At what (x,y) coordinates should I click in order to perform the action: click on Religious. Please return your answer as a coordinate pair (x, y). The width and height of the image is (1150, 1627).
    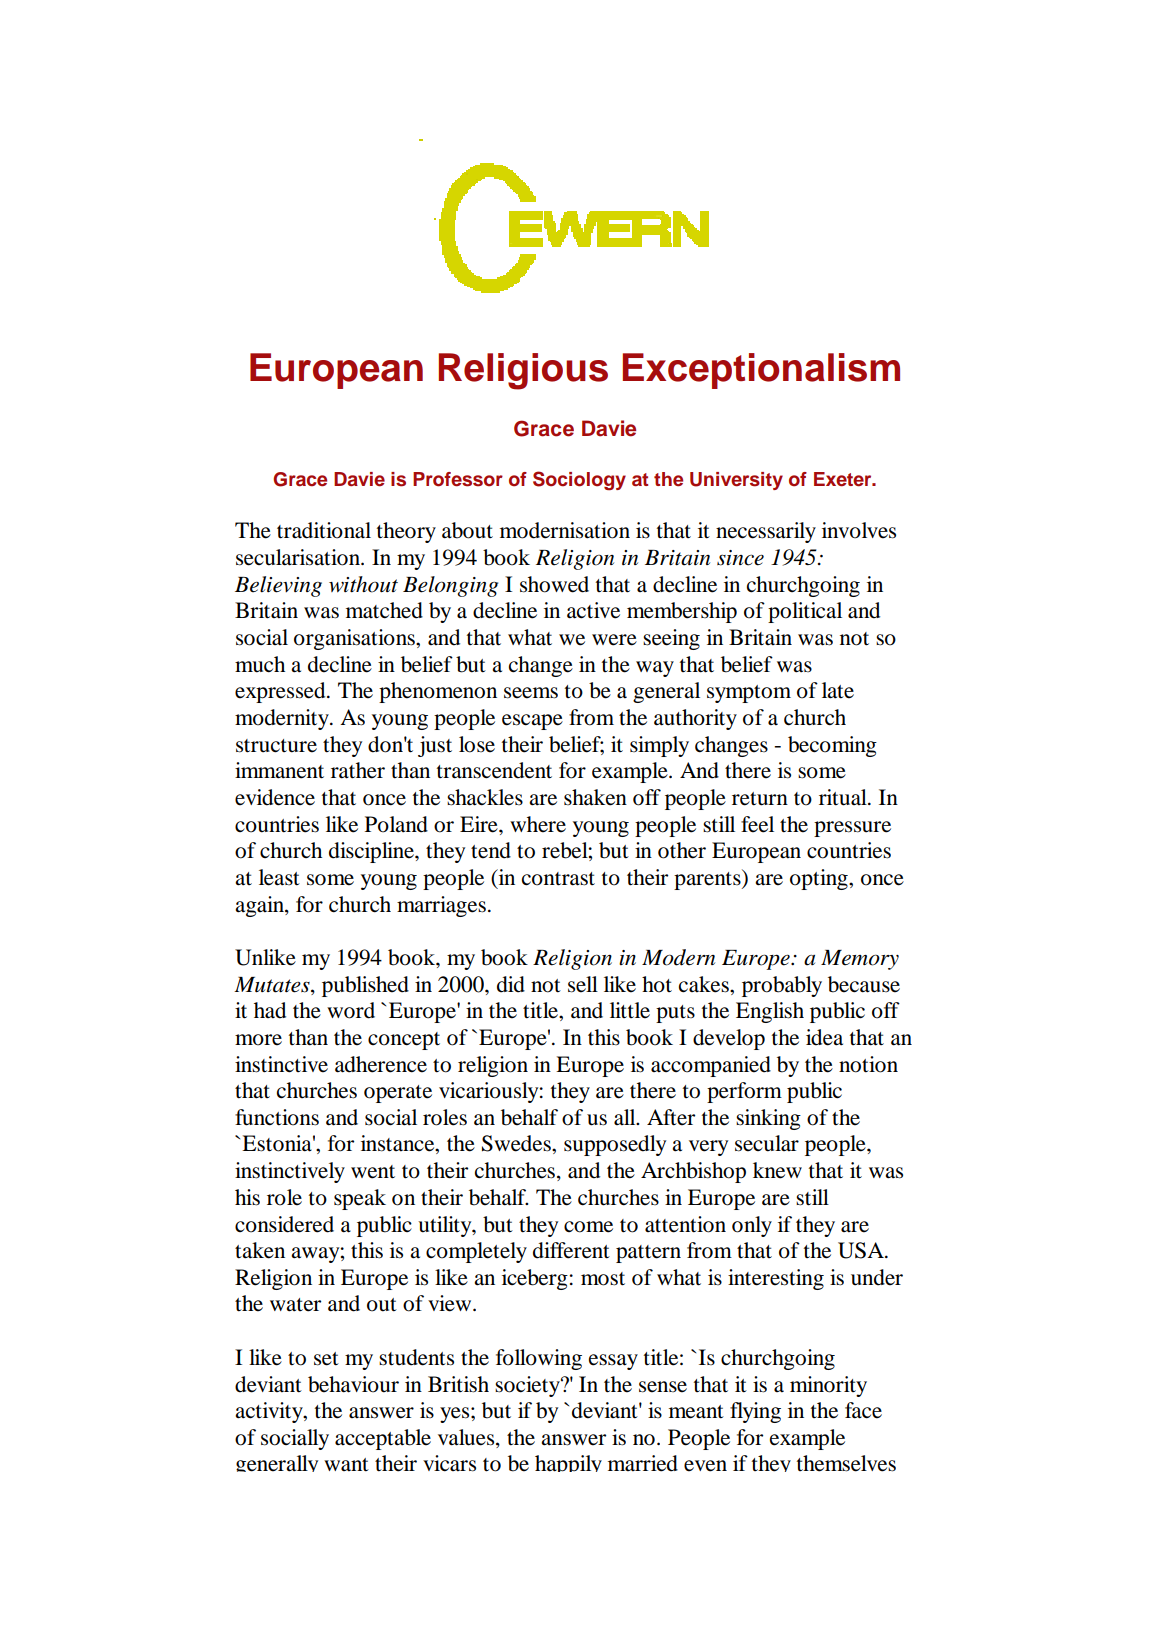
    Looking at the image, I should click on (523, 371).
